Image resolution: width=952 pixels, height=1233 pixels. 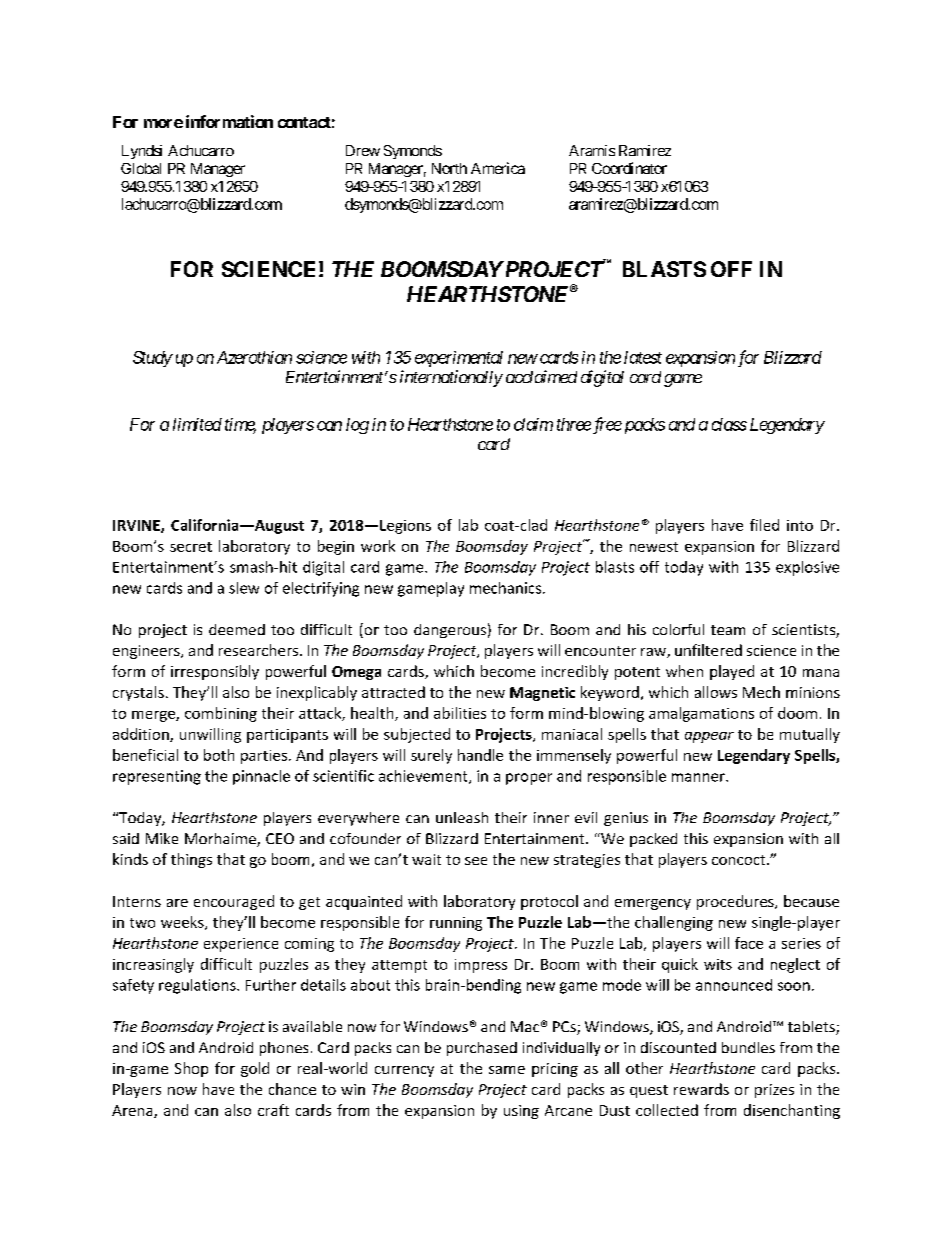 I want to click on filed, so click(x=764, y=525).
